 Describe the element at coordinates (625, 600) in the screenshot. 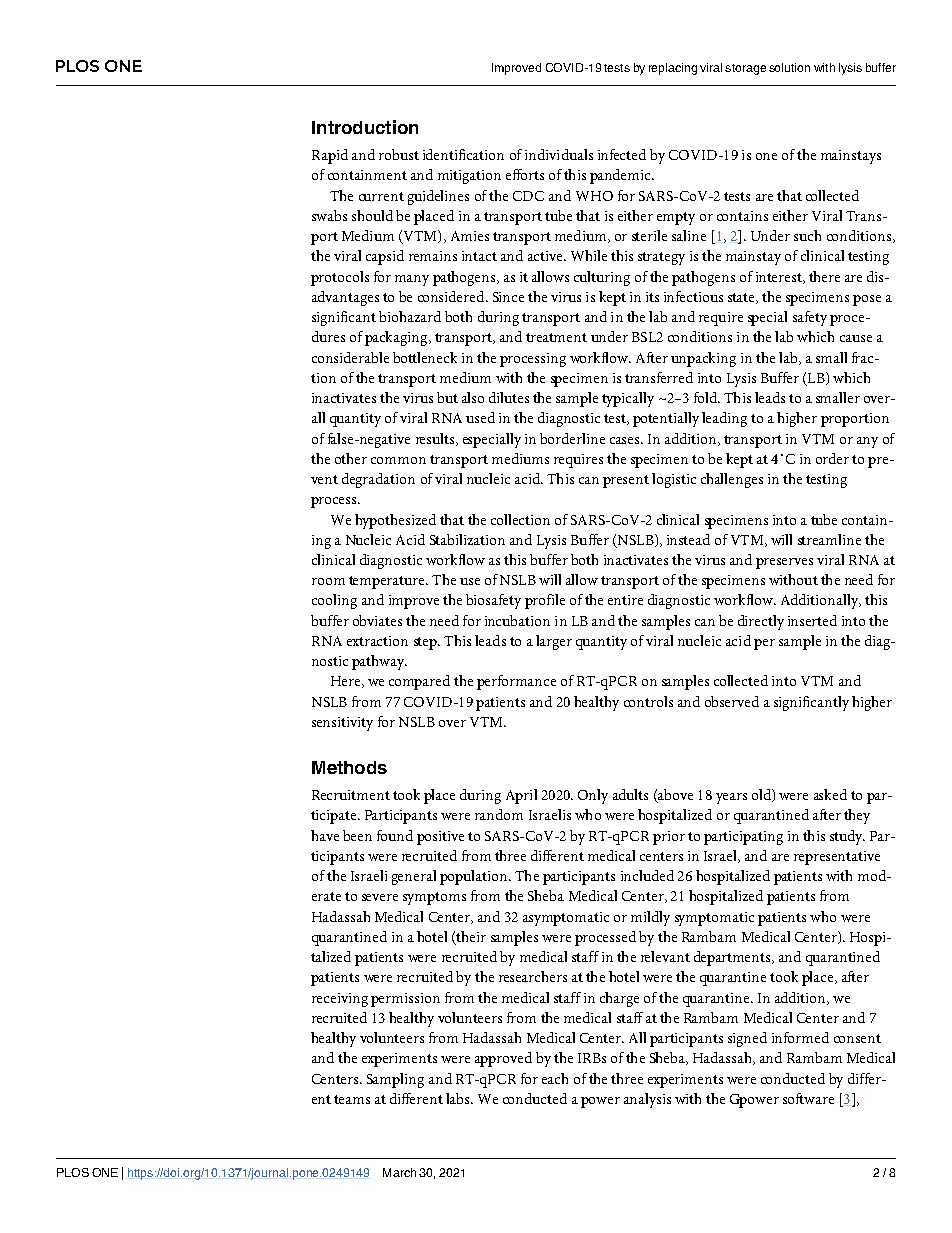

I see `entire` at that location.
